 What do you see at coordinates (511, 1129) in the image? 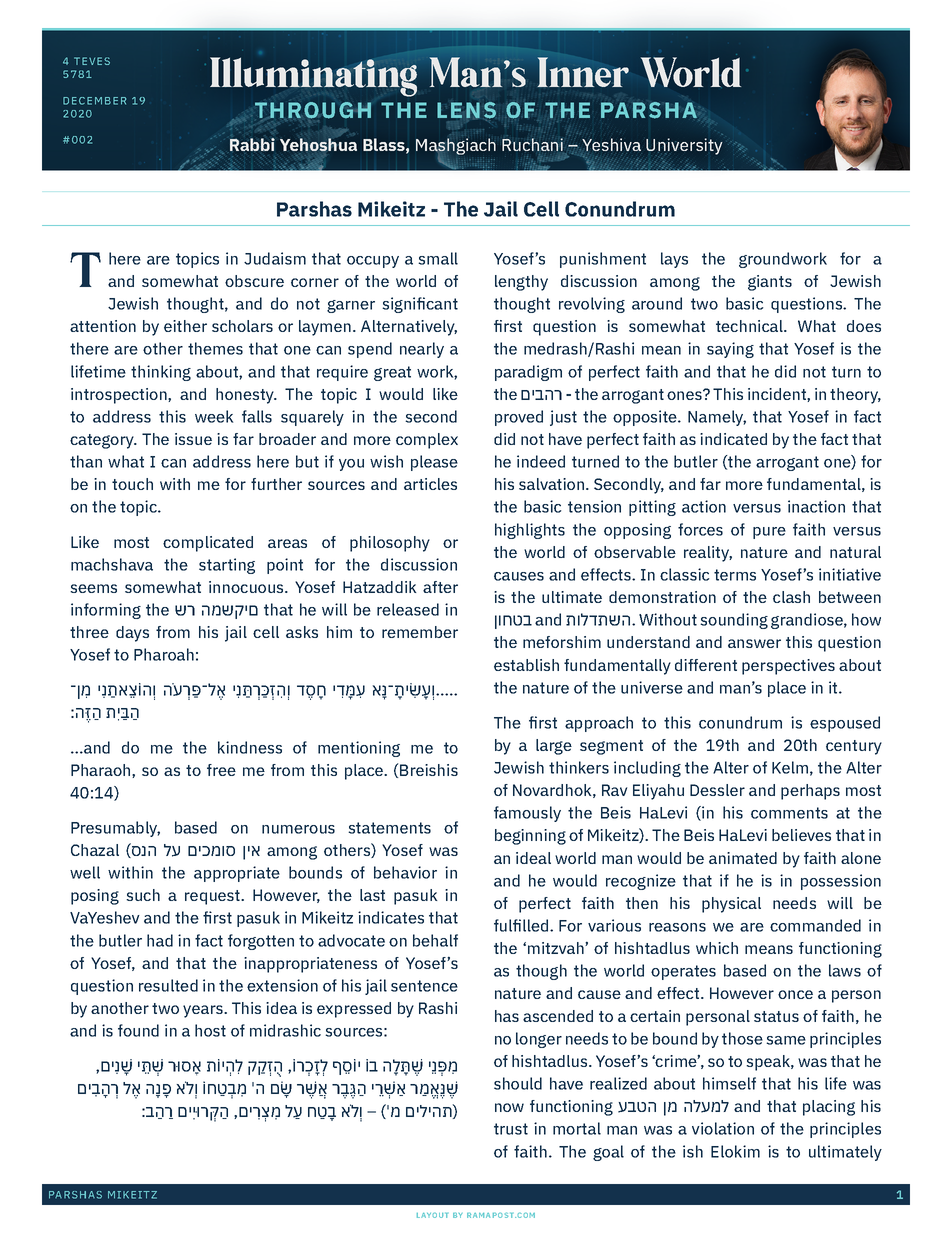
I see `trust` at bounding box center [511, 1129].
